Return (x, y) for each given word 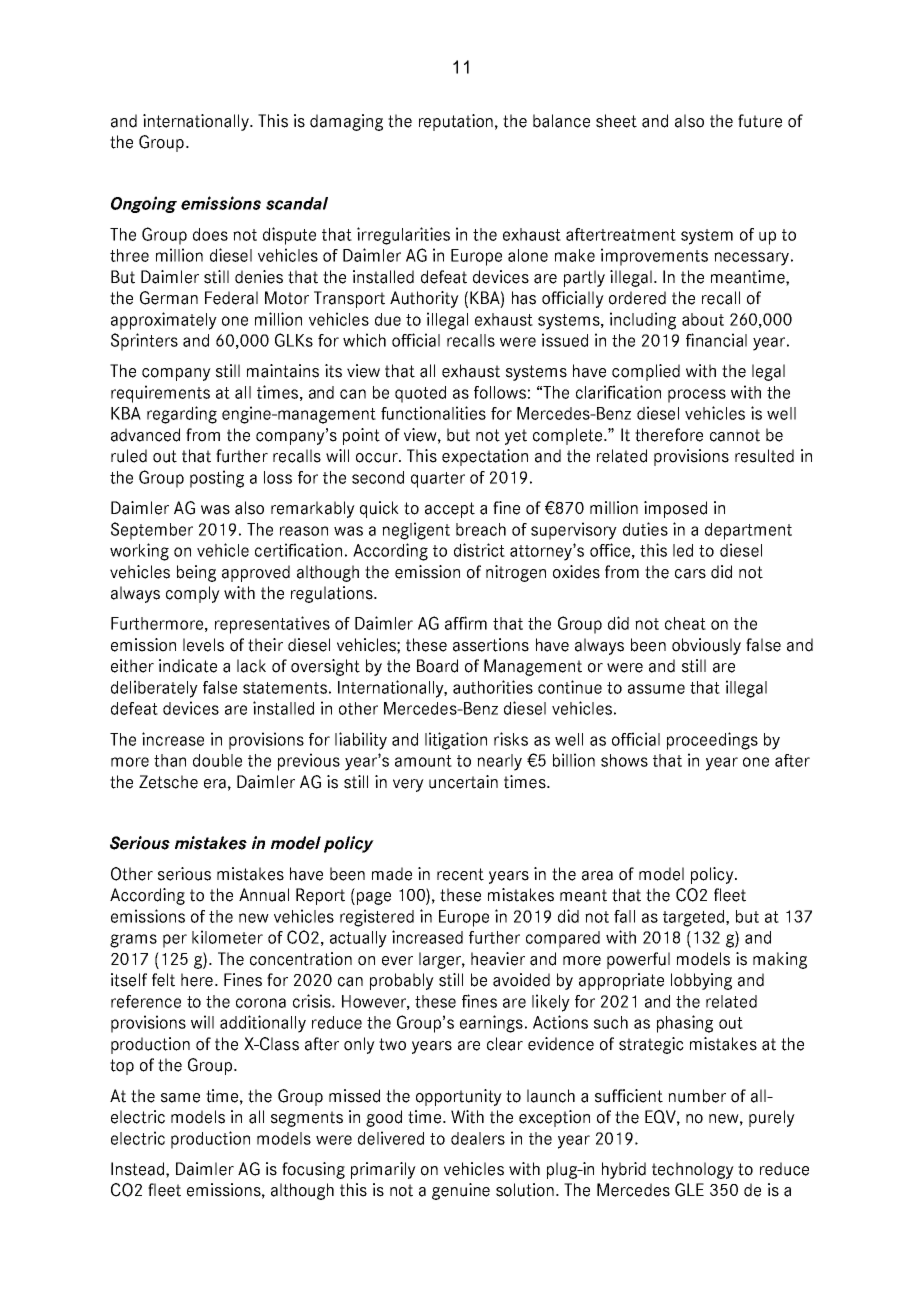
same (180, 1098)
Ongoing (144, 204)
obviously (706, 646)
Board (437, 666)
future (760, 121)
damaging (346, 122)
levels (203, 645)
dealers (478, 1138)
